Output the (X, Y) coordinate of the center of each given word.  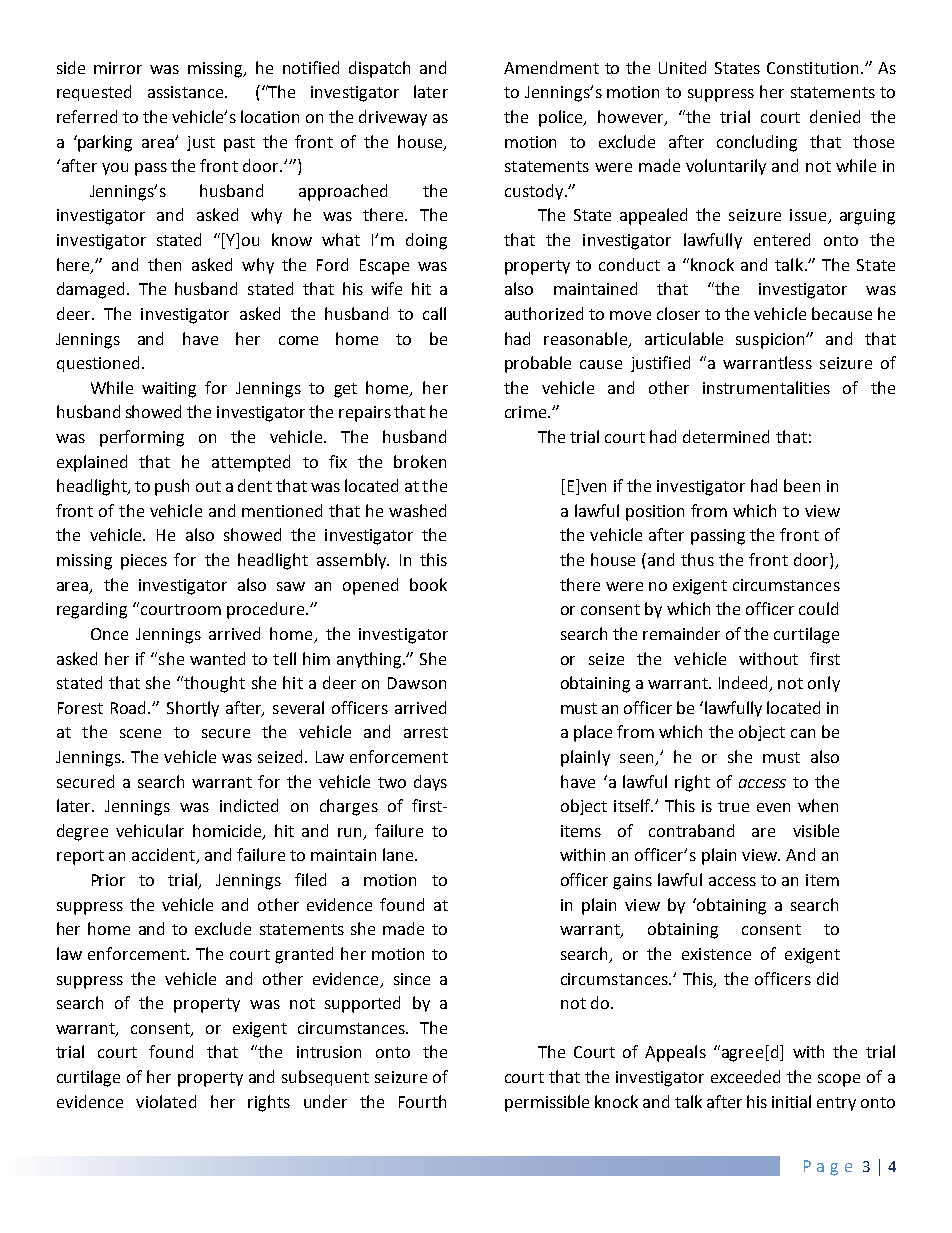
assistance (185, 92)
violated (166, 1101)
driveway (393, 118)
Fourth (422, 1101)
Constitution (812, 68)
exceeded (745, 1076)
